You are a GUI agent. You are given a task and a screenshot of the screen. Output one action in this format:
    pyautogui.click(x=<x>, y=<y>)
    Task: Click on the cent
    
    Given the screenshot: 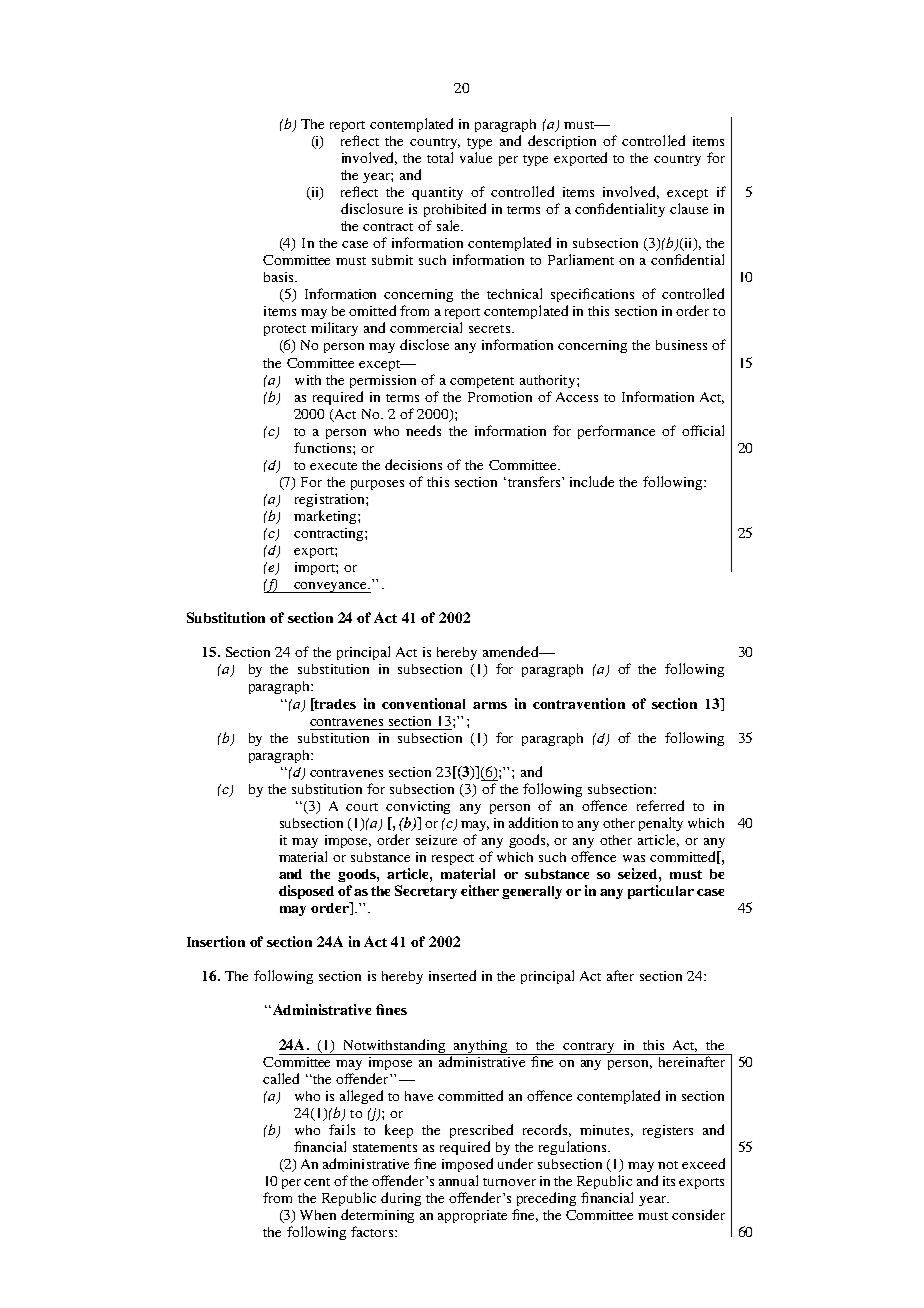 What is the action you would take?
    pyautogui.click(x=317, y=1182)
